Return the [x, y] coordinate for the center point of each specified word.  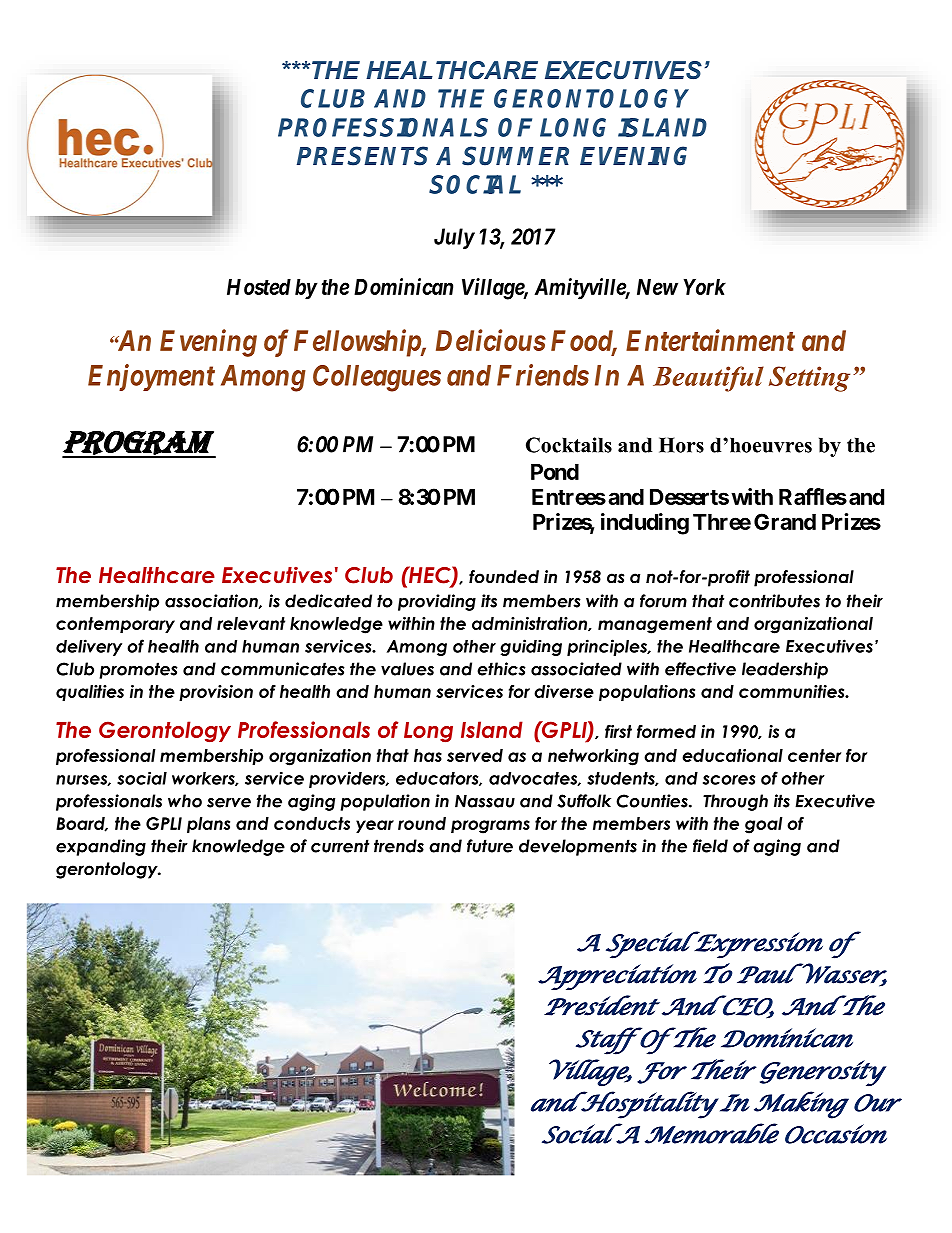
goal [764, 825]
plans [208, 825]
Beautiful [708, 379]
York [705, 287]
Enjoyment [151, 377]
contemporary [115, 625]
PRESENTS [362, 156]
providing [437, 602]
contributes [774, 601]
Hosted [259, 287]
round [422, 823]
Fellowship [358, 343]
